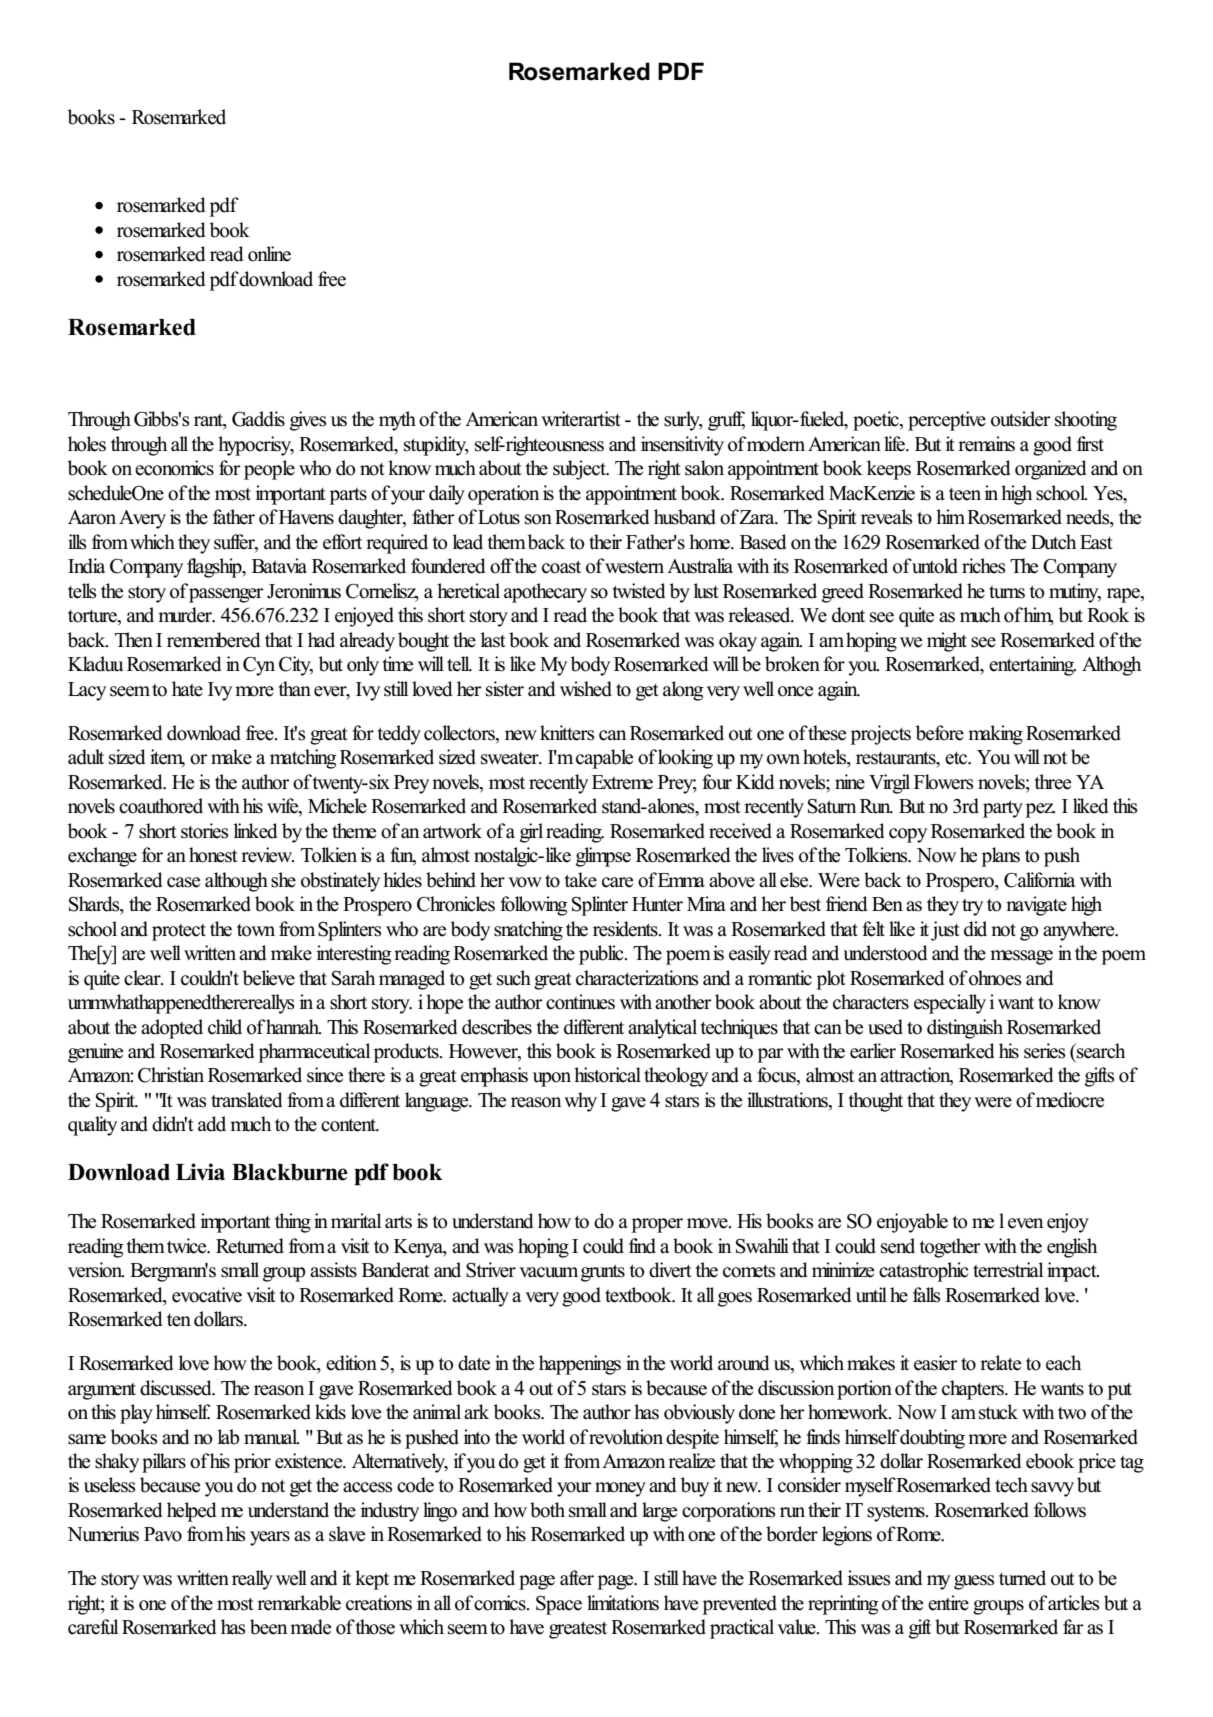  Describe the element at coordinates (1063, 1363) in the page. I see `each` at that location.
